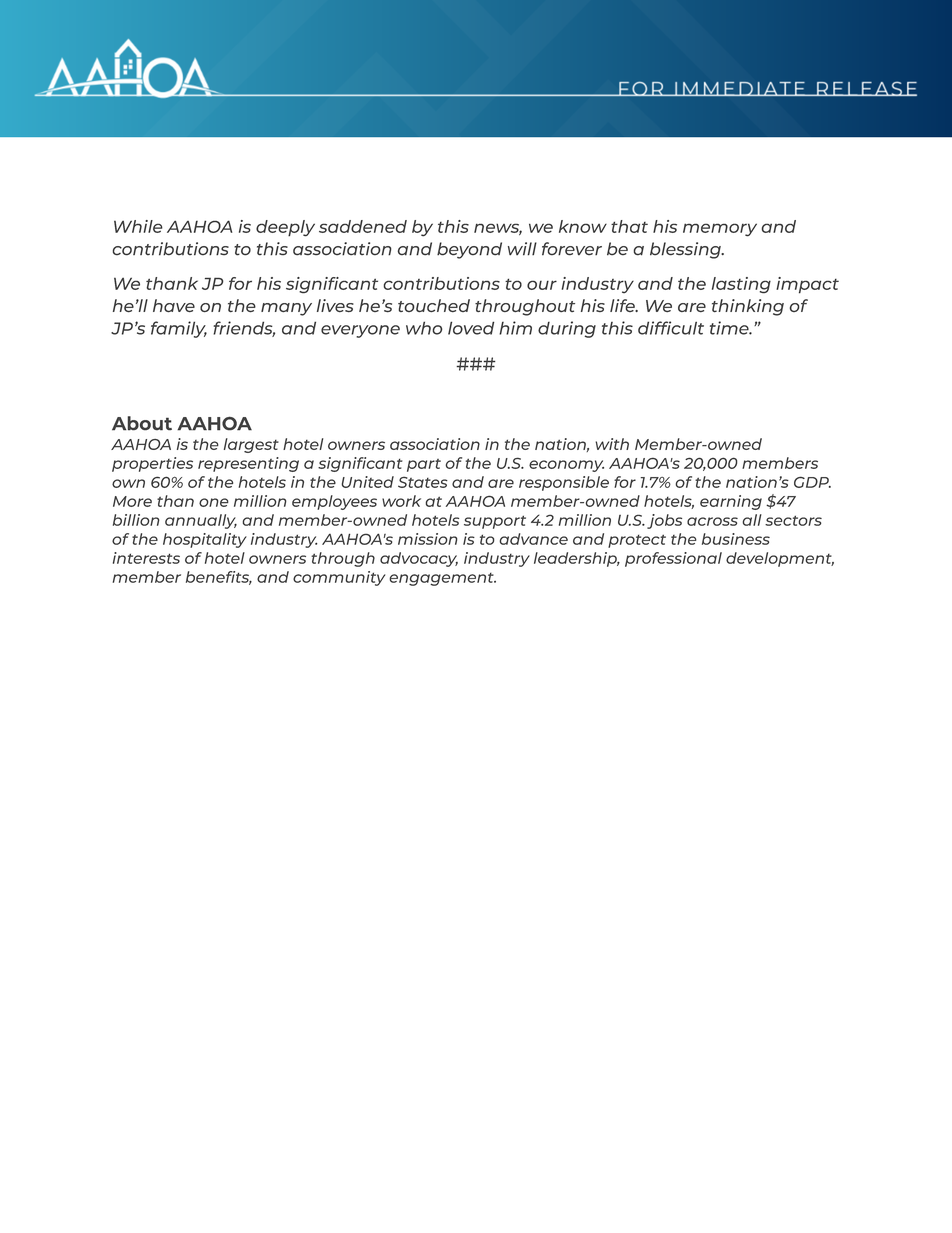  What do you see at coordinates (498, 229) in the screenshot?
I see `news` at bounding box center [498, 229].
